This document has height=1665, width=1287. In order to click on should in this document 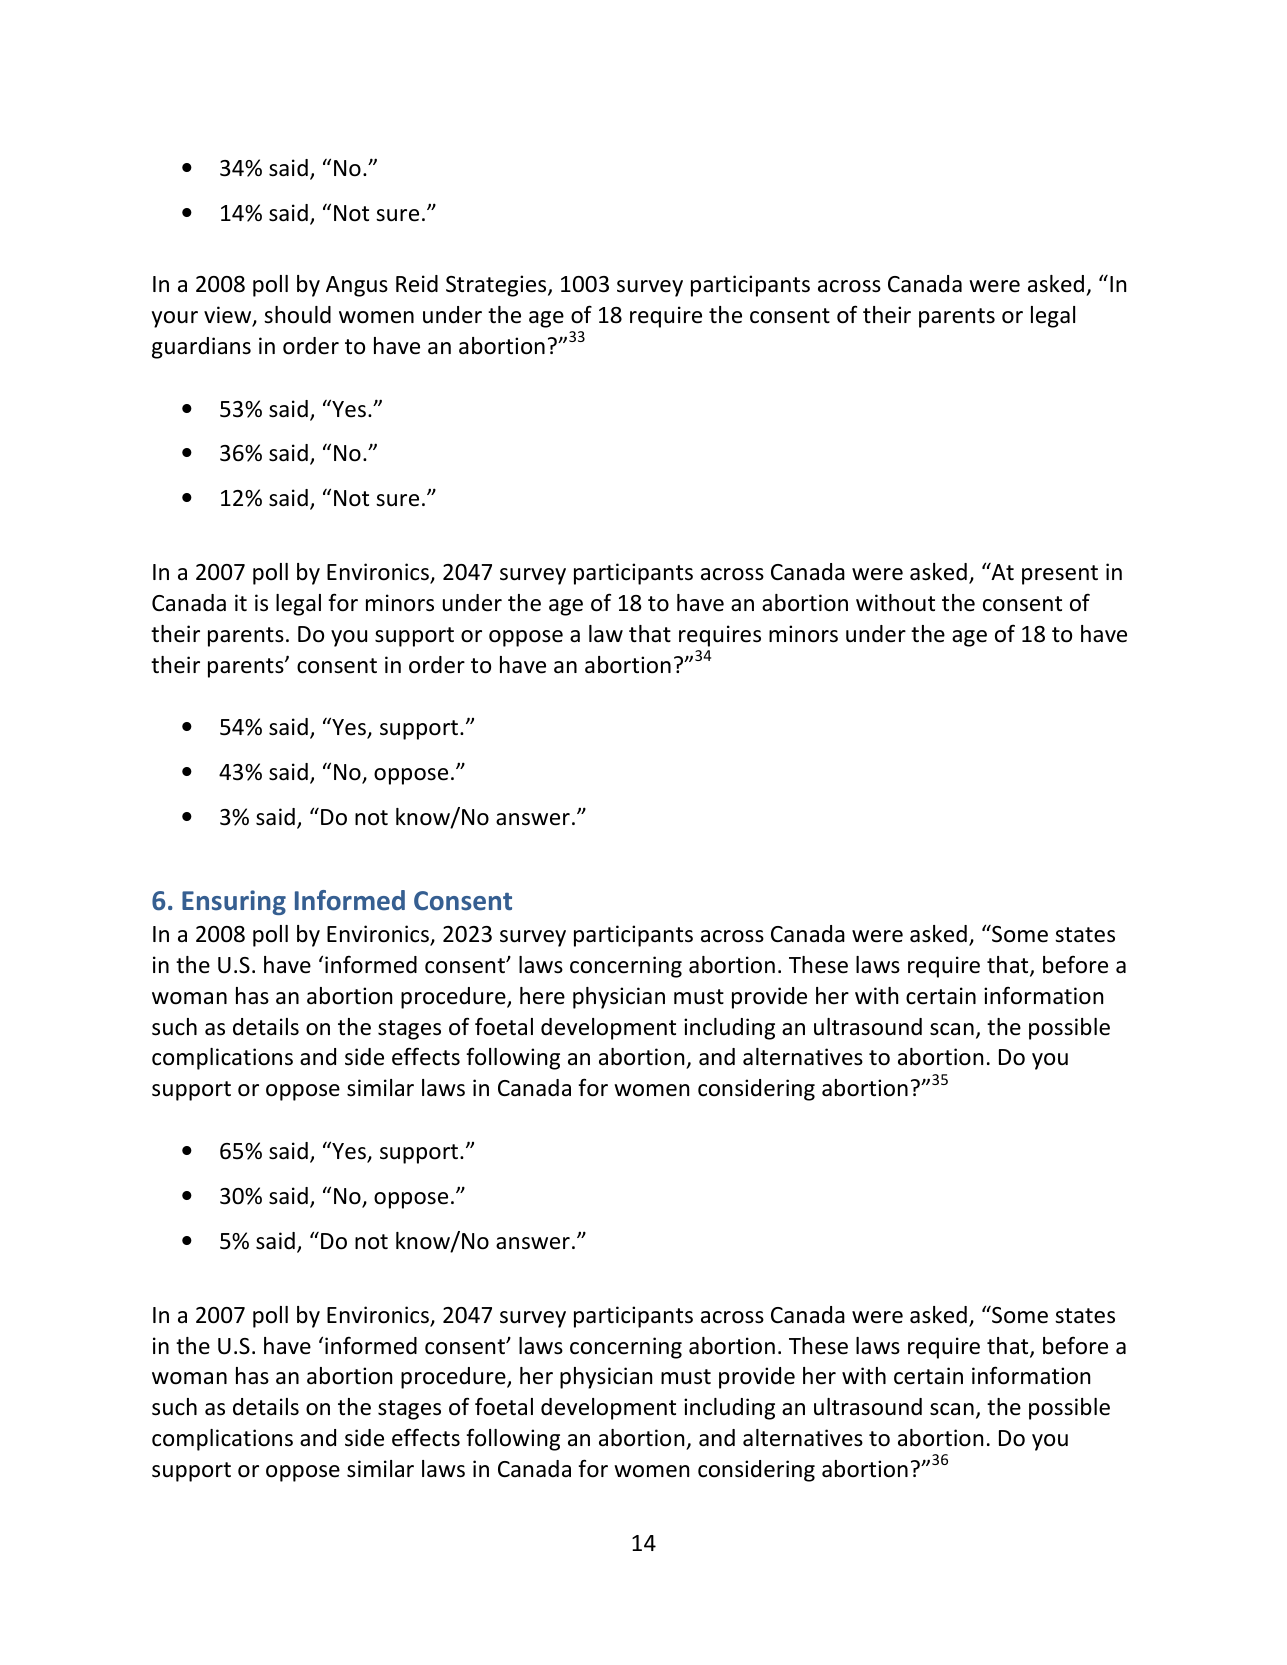, I will do `click(297, 315)`.
